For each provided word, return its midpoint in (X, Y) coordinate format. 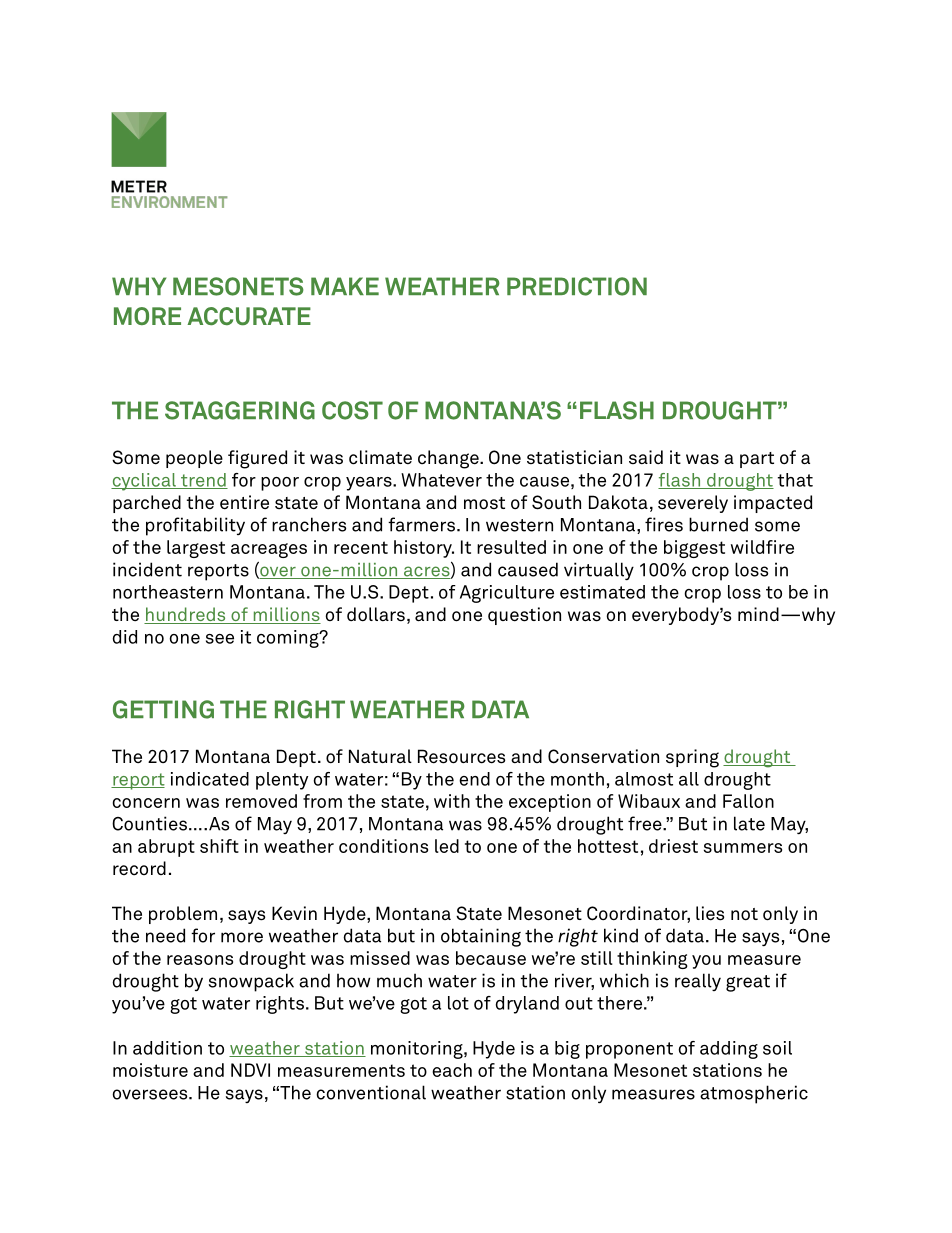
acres (427, 572)
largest (196, 549)
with (452, 801)
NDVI (250, 1070)
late (749, 823)
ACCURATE (249, 316)
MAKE (345, 286)
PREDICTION (577, 286)
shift (219, 846)
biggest (694, 549)
